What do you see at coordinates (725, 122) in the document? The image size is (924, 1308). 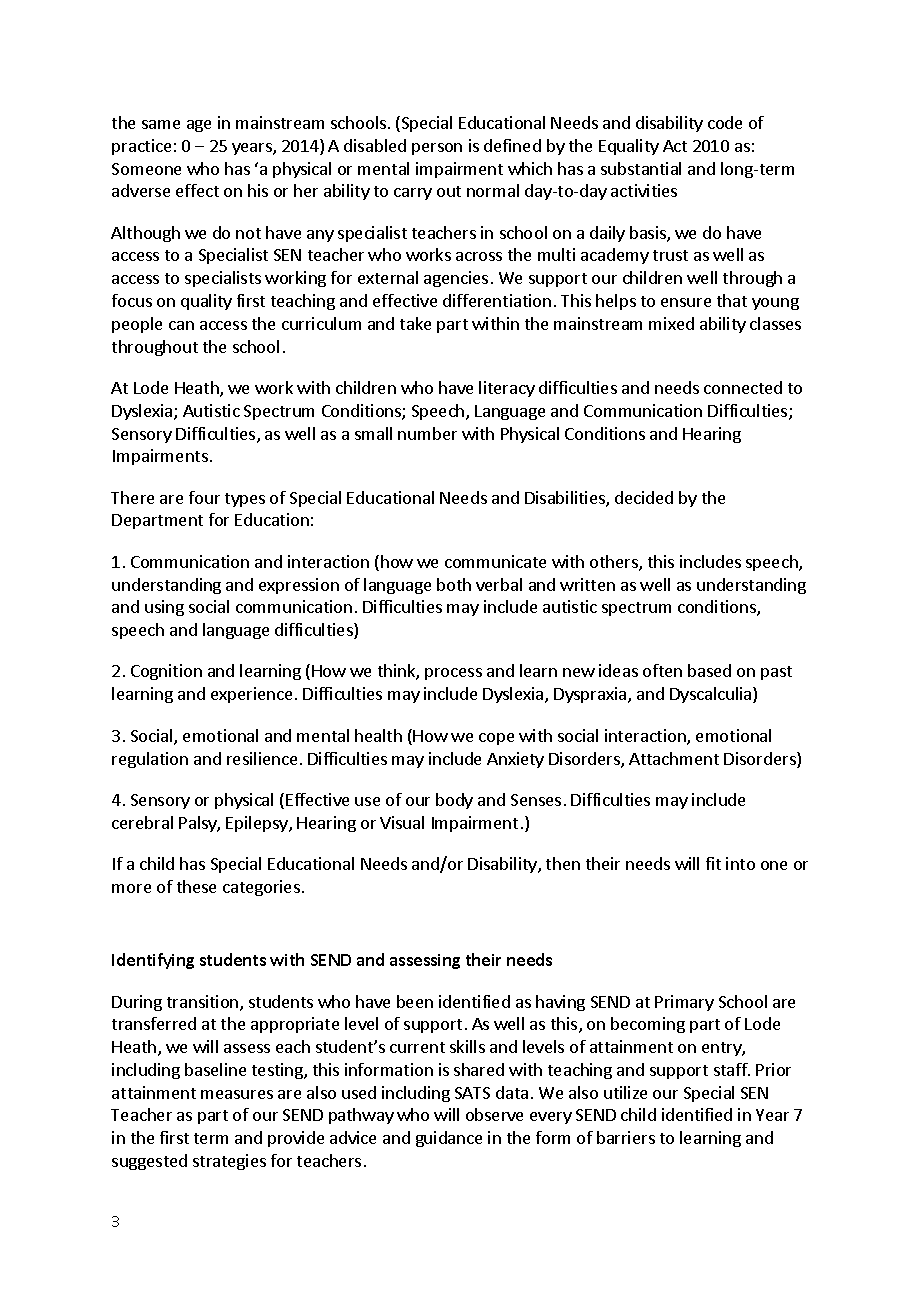 I see `code` at bounding box center [725, 122].
